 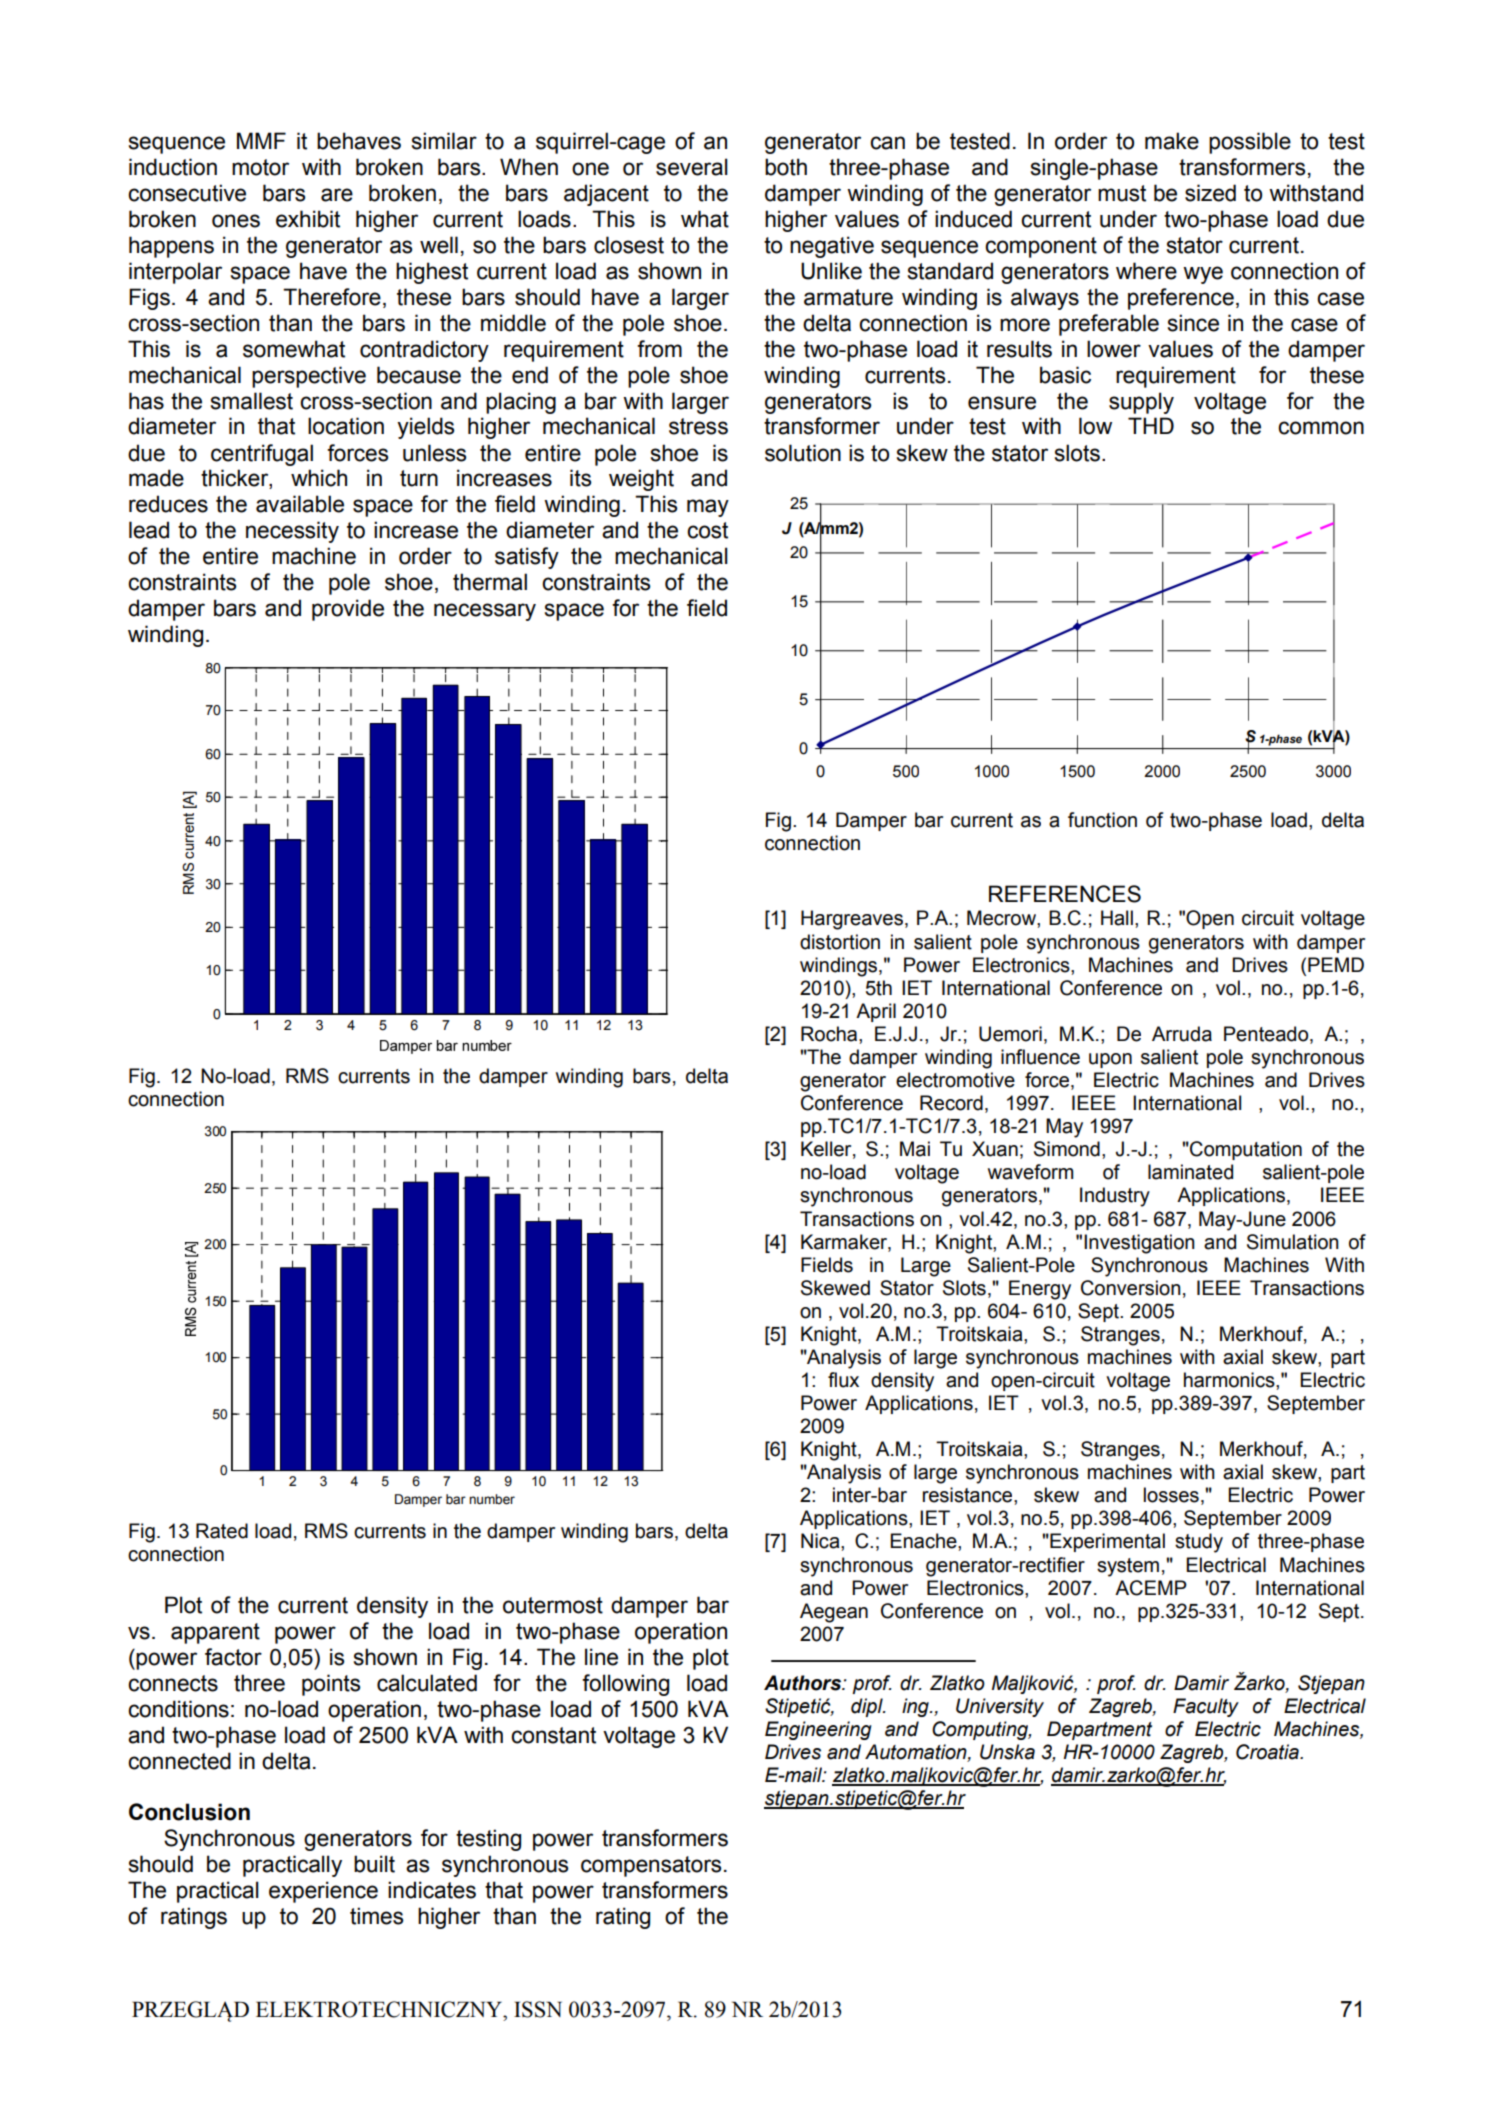 I want to click on experience, so click(x=323, y=1892).
